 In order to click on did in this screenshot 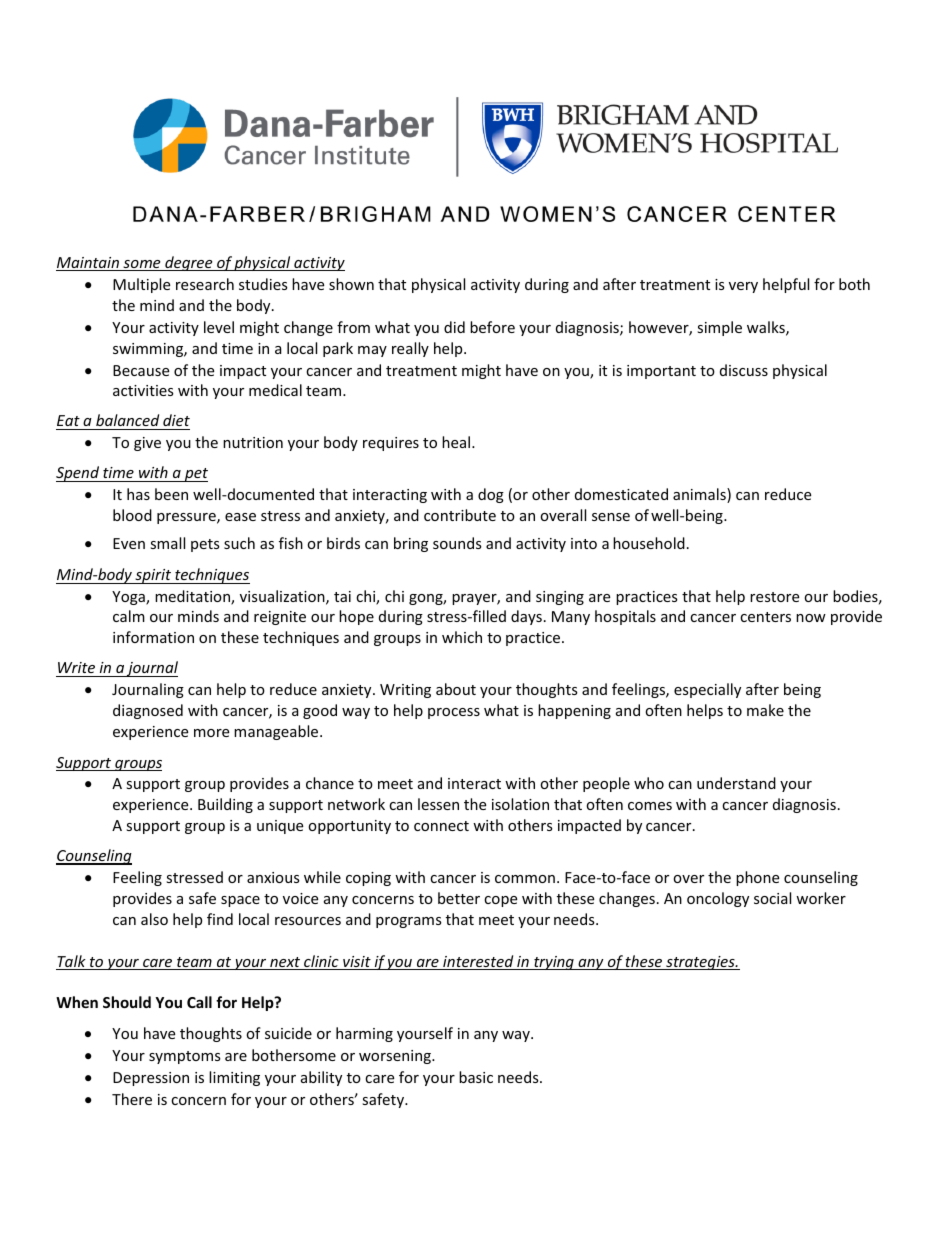, I will do `click(454, 327)`.
